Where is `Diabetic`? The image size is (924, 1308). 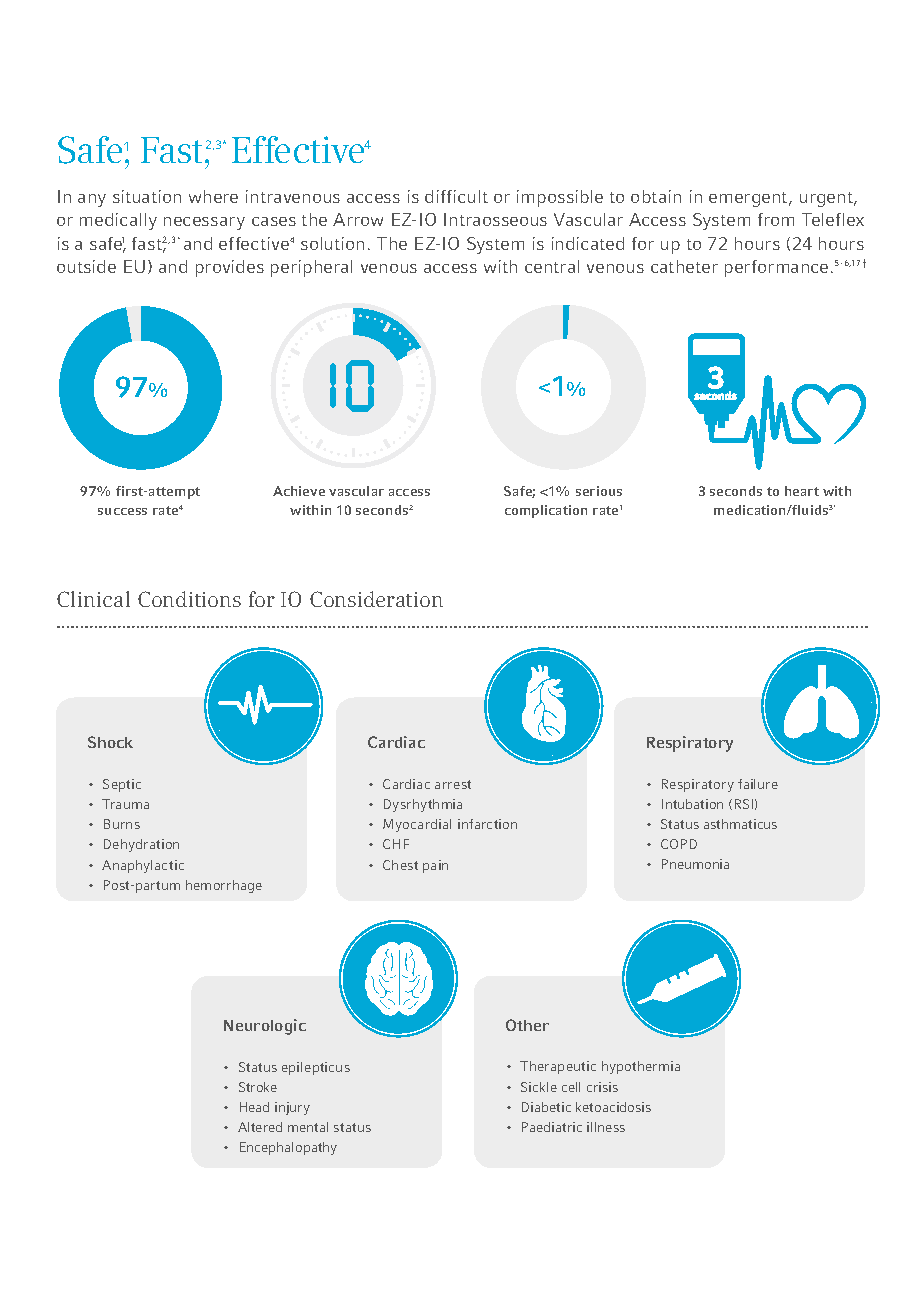
Diabetic is located at coordinates (546, 1107).
